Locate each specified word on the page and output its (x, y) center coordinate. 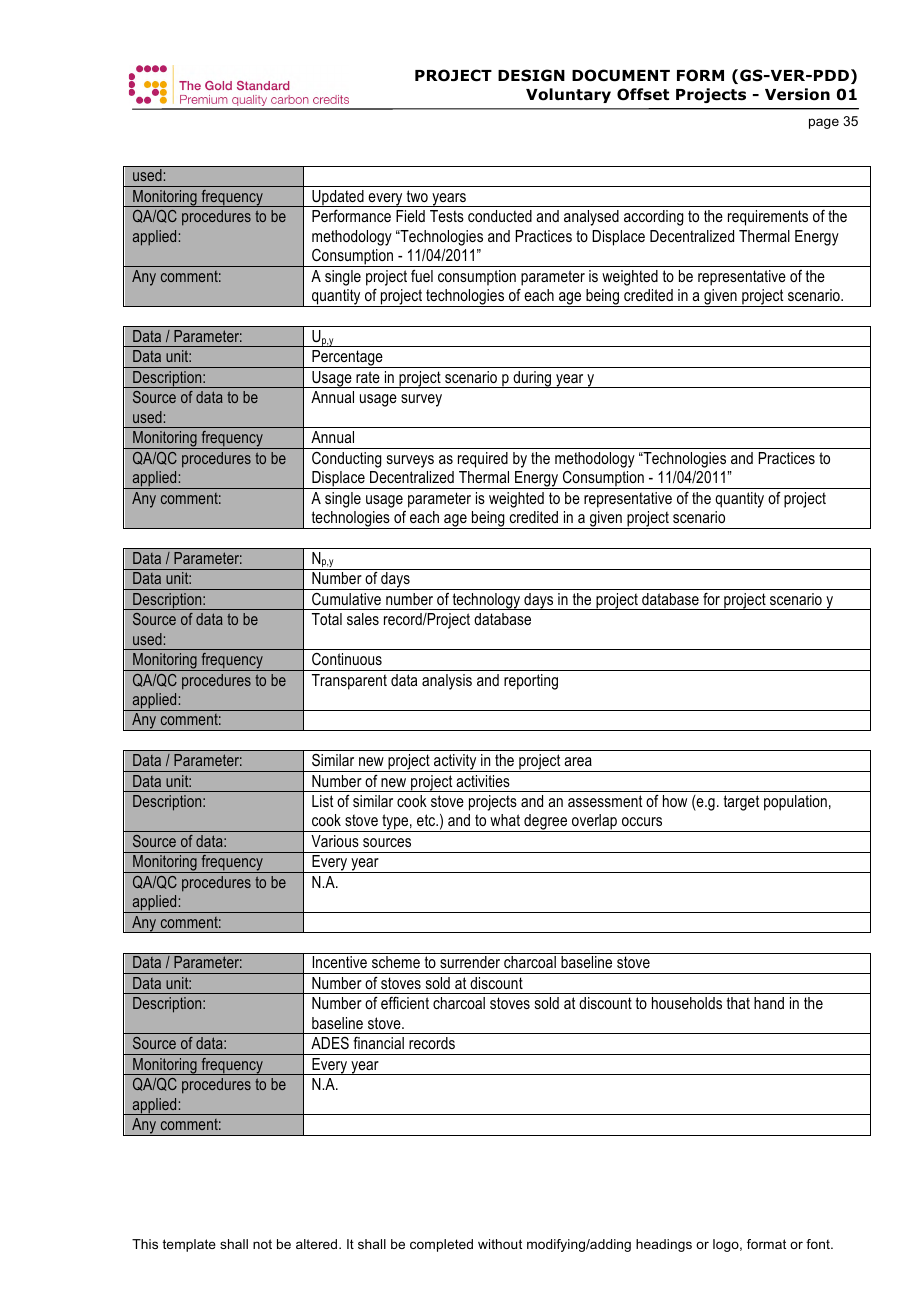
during (532, 379)
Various (335, 841)
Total (327, 619)
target (741, 803)
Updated (338, 198)
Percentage (347, 359)
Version (797, 94)
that (738, 1003)
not (262, 1244)
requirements (768, 218)
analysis (447, 682)
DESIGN (531, 75)
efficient (405, 1003)
